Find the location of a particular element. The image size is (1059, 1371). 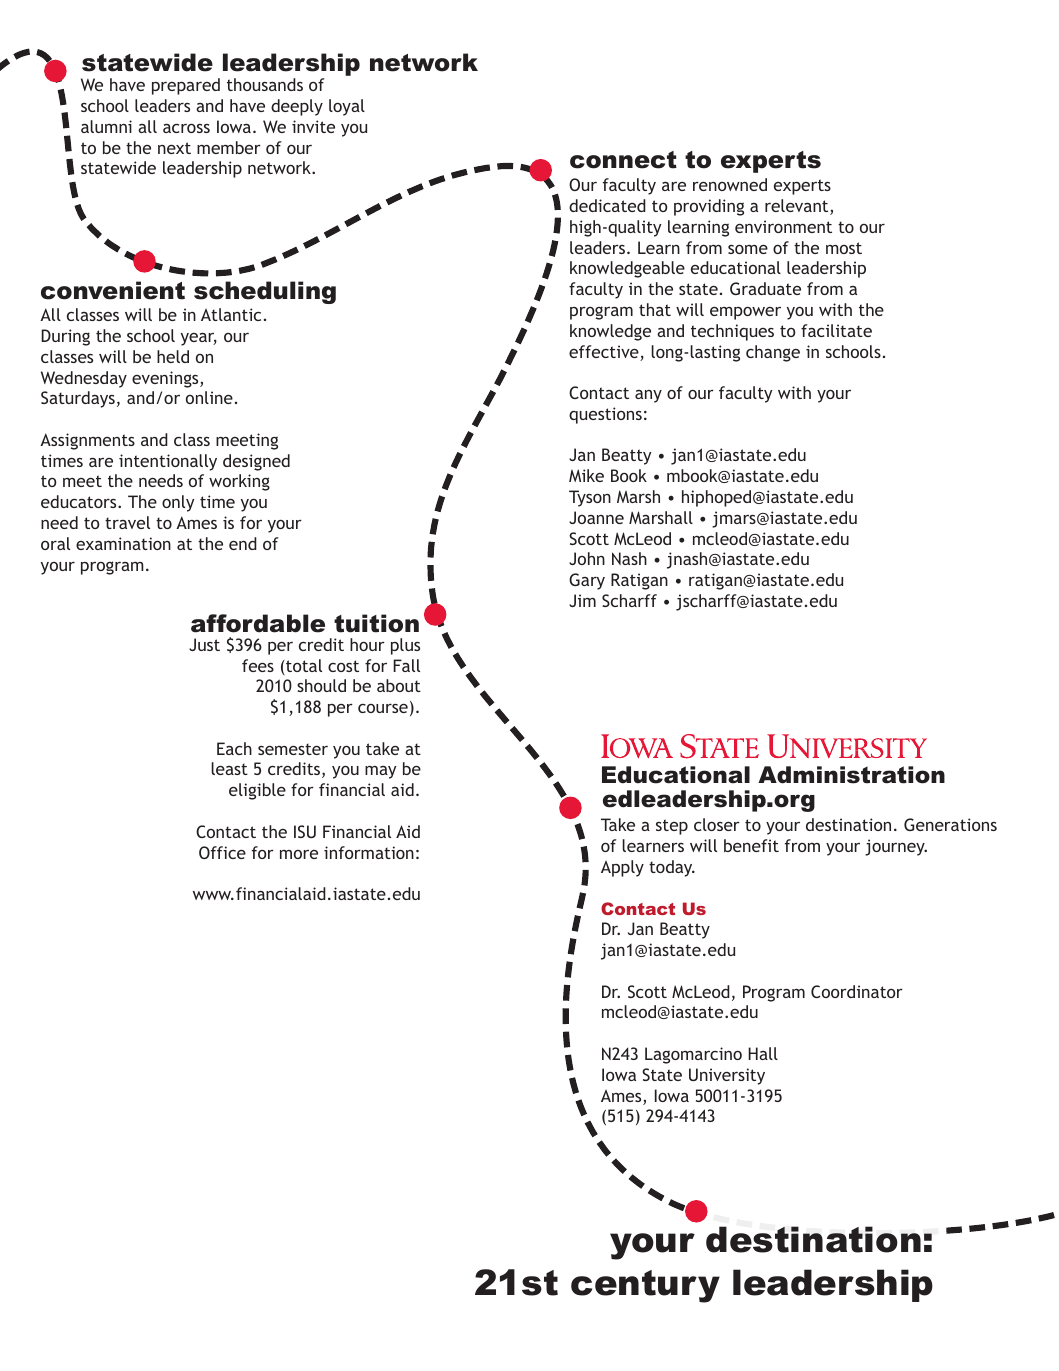

University is located at coordinates (727, 1076).
